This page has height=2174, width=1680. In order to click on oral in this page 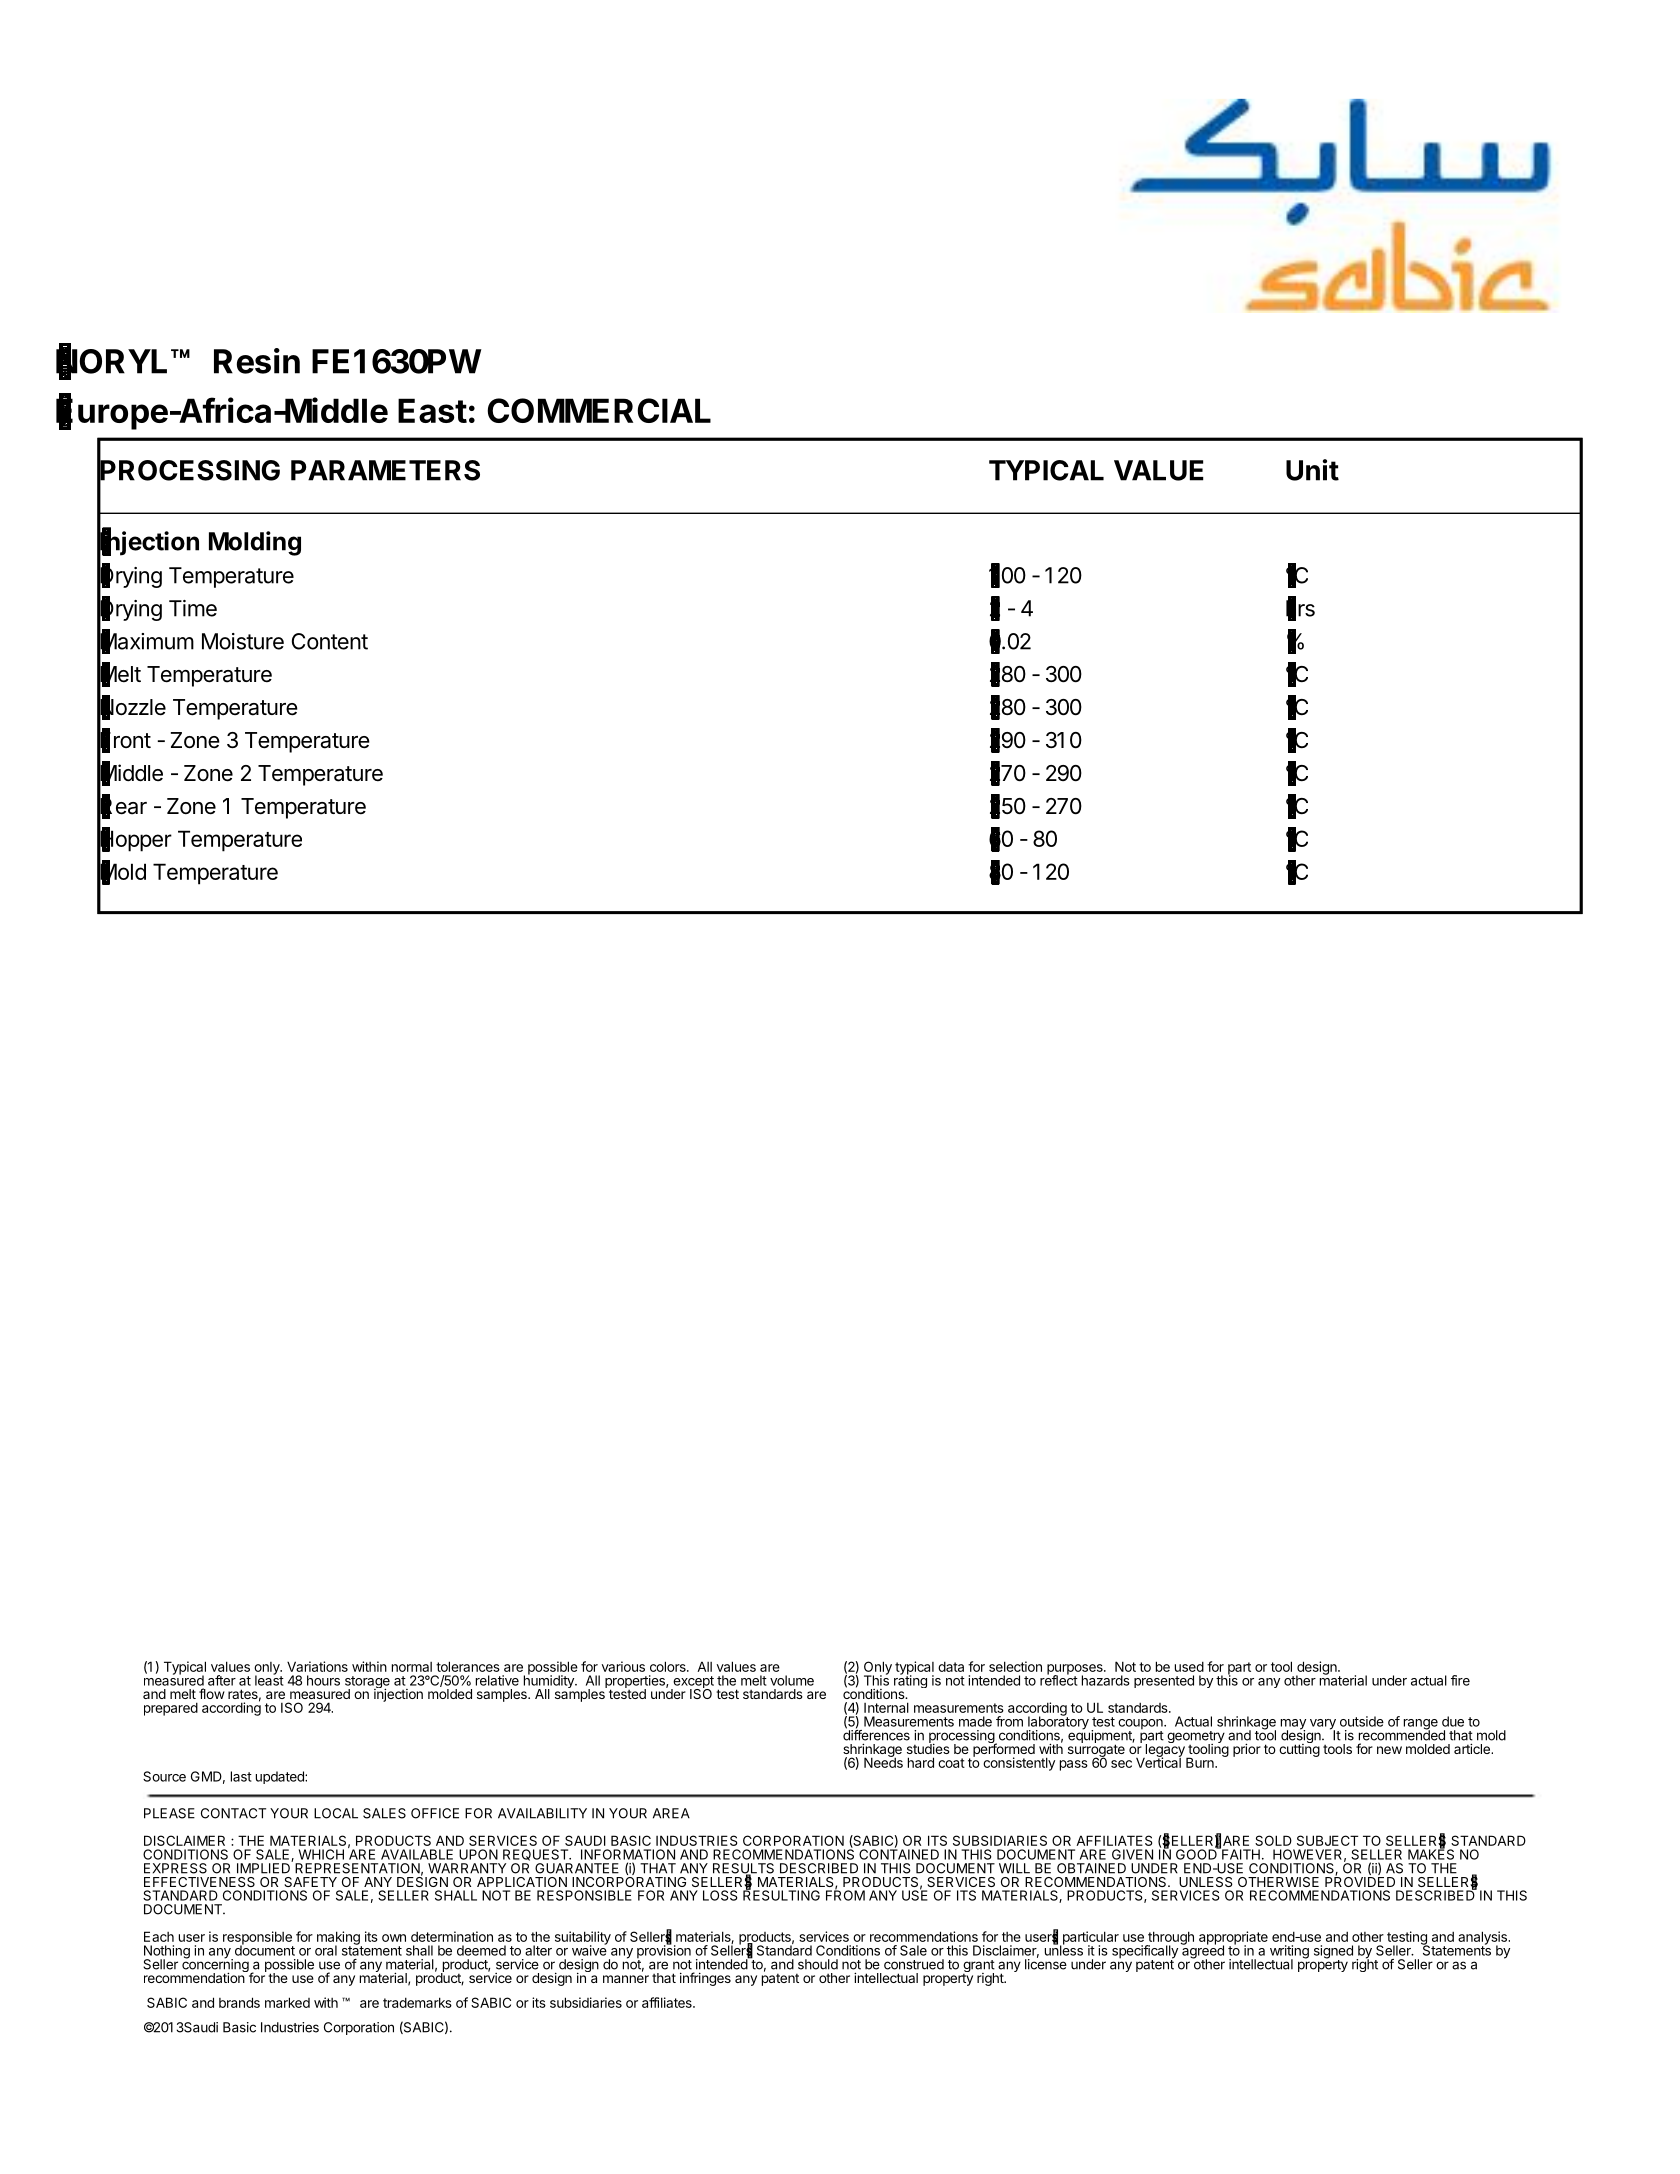, I will do `click(326, 1950)`.
